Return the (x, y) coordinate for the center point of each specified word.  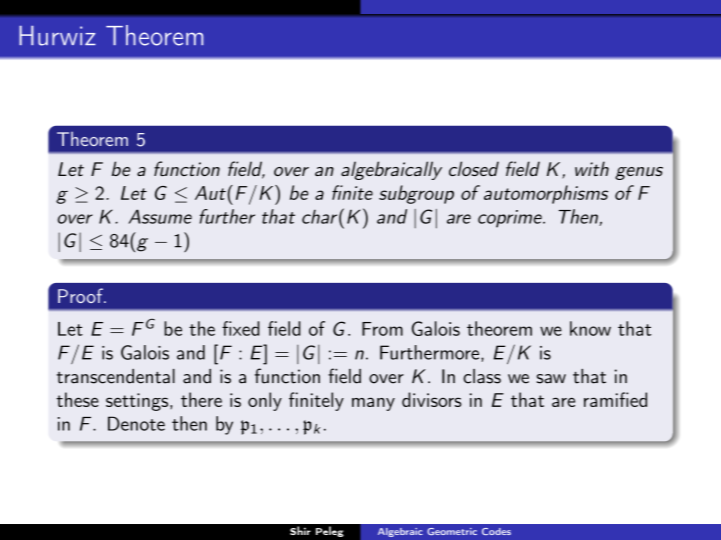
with (592, 168)
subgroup (416, 194)
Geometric (452, 531)
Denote (136, 423)
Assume (160, 216)
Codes (496, 531)
